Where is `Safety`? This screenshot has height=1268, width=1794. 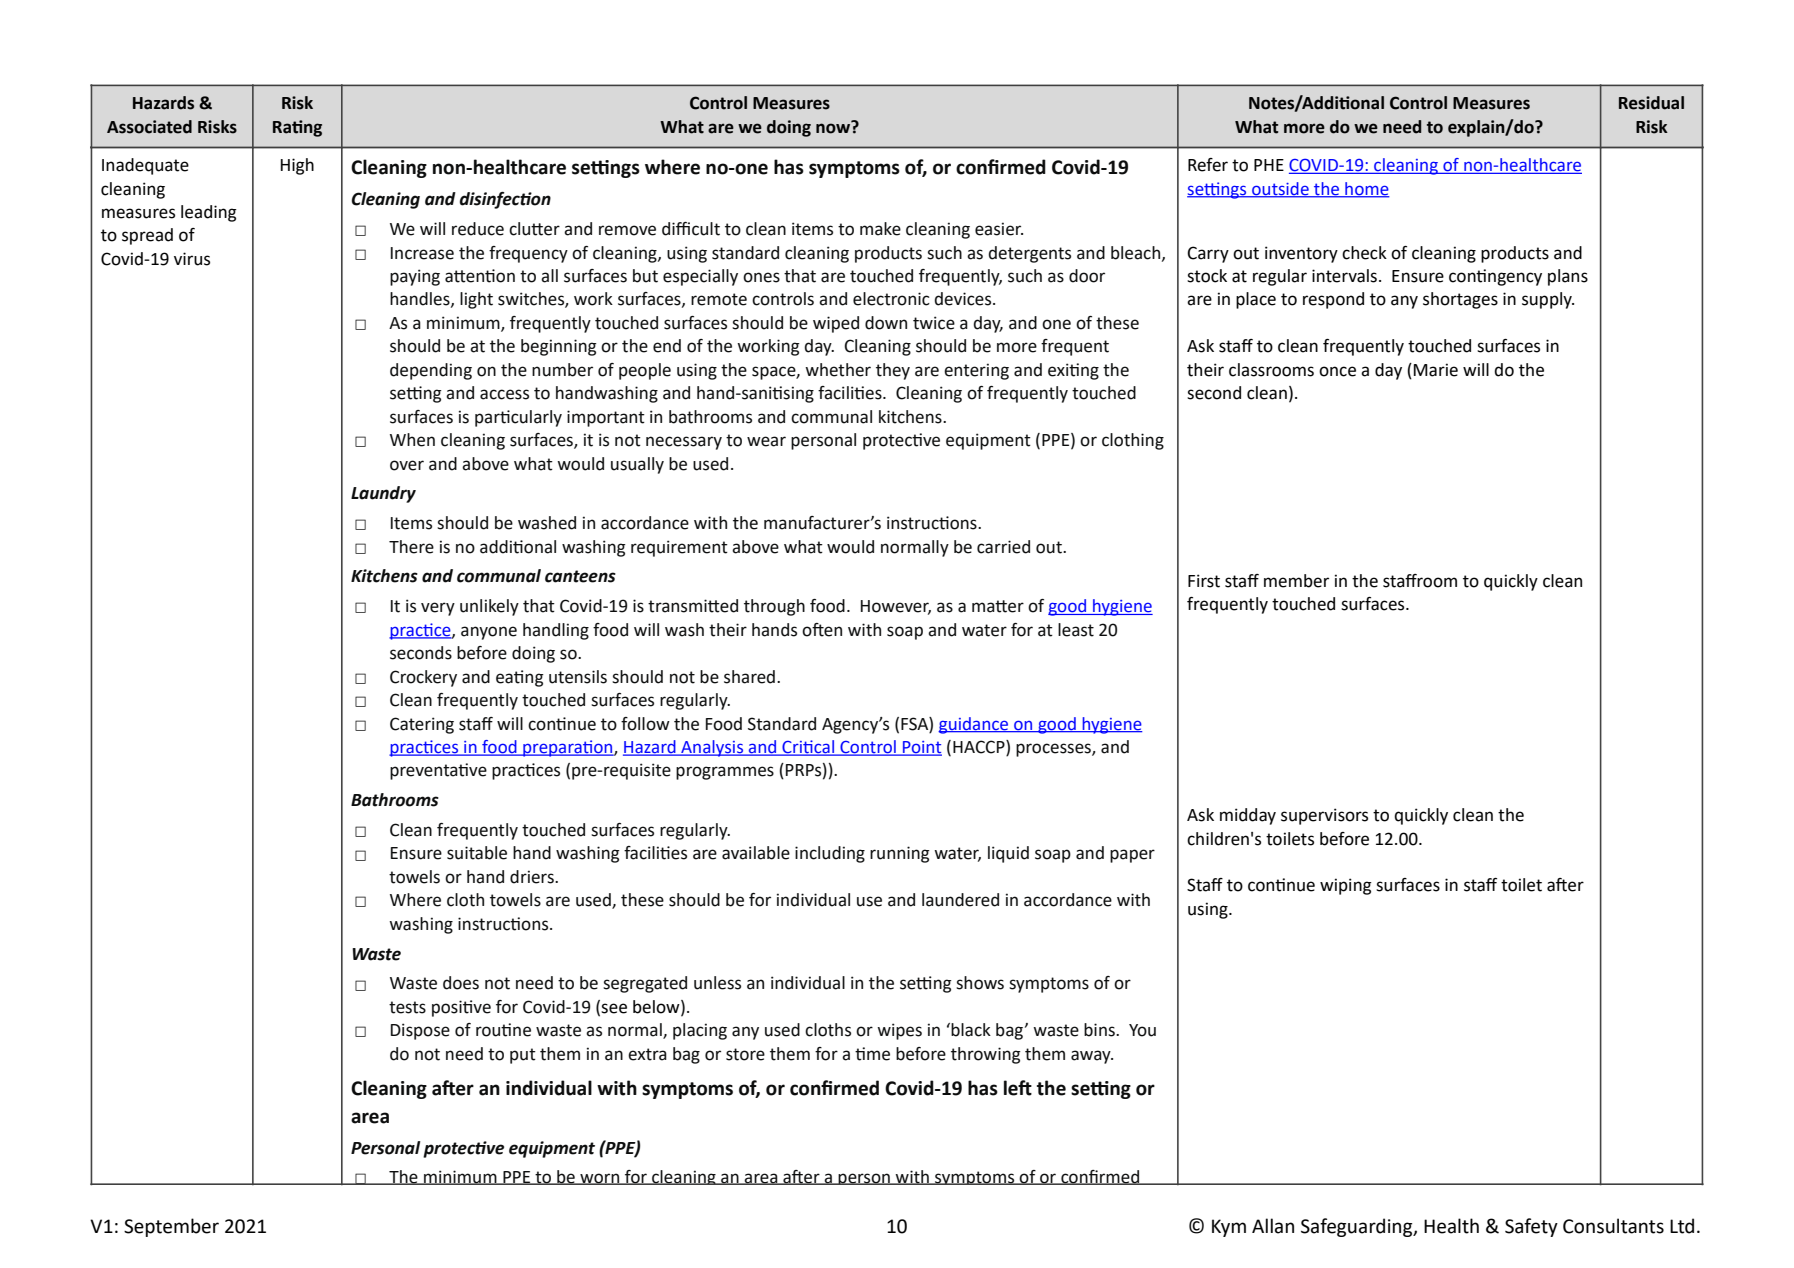 Safety is located at coordinates (1531, 1227).
